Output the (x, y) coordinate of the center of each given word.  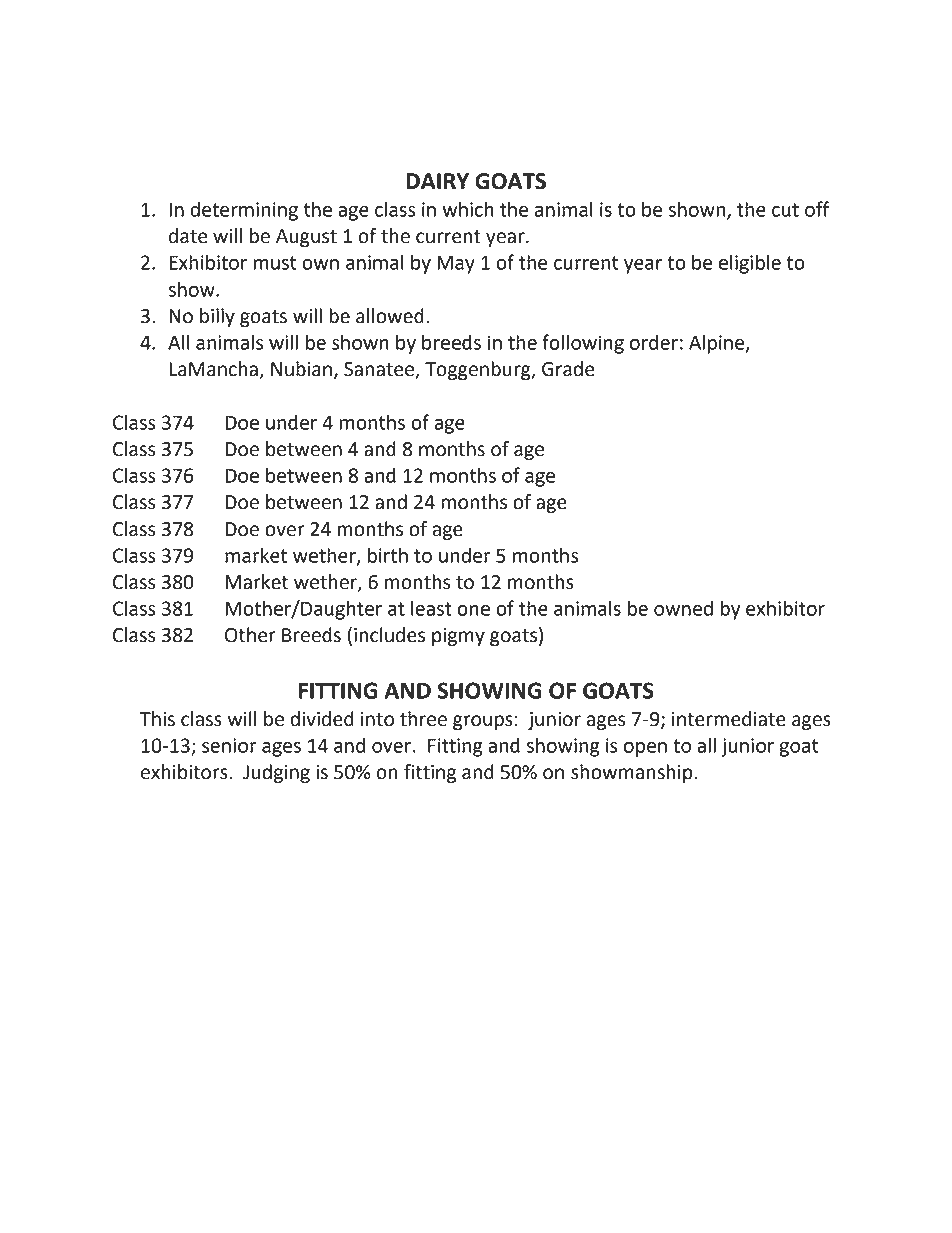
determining (244, 211)
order (654, 342)
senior (229, 745)
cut (785, 210)
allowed (390, 316)
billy (217, 317)
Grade (568, 369)
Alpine (718, 344)
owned (683, 608)
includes (389, 635)
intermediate (729, 719)
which (468, 209)
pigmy (458, 637)
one (473, 610)
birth (388, 555)
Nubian (301, 369)
